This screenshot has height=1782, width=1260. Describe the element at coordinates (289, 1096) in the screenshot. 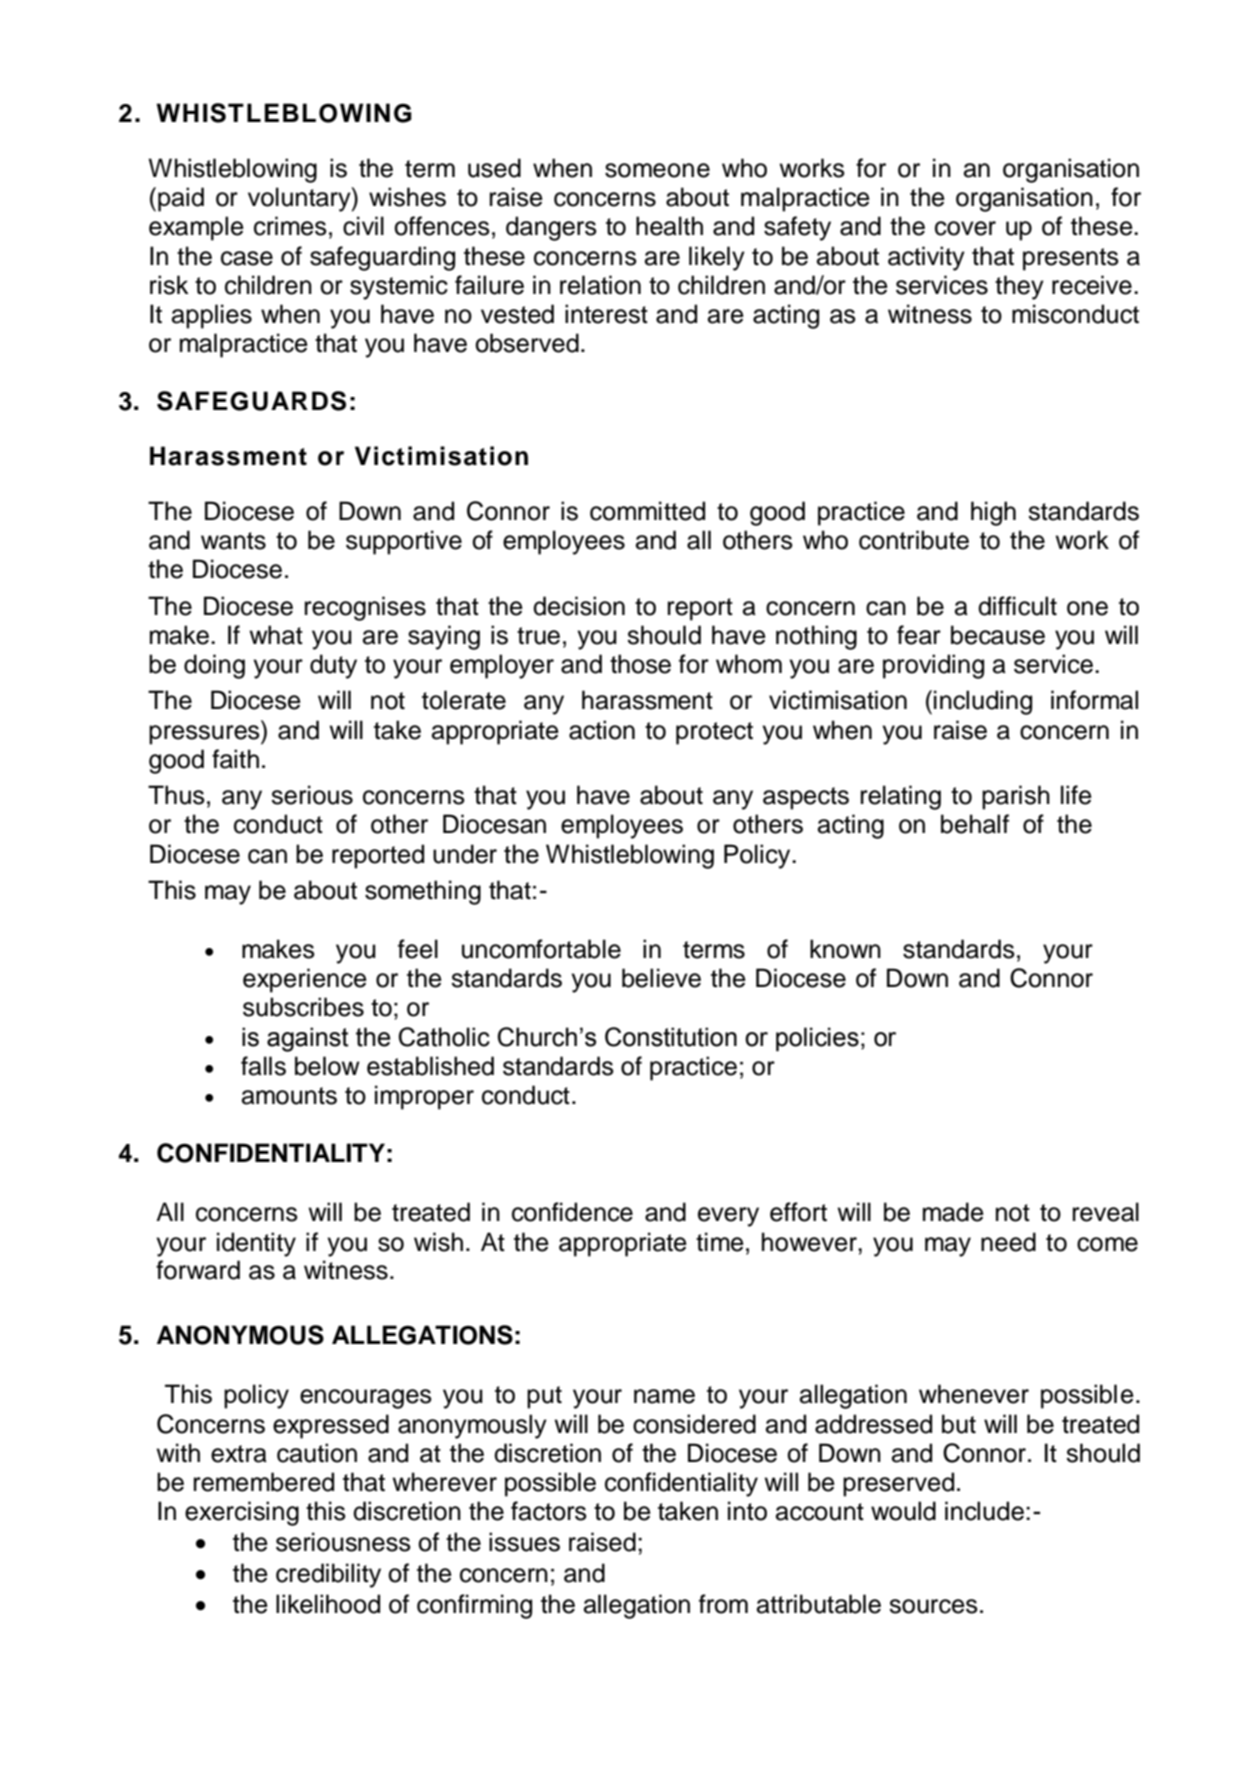

I see `amounts` at that location.
